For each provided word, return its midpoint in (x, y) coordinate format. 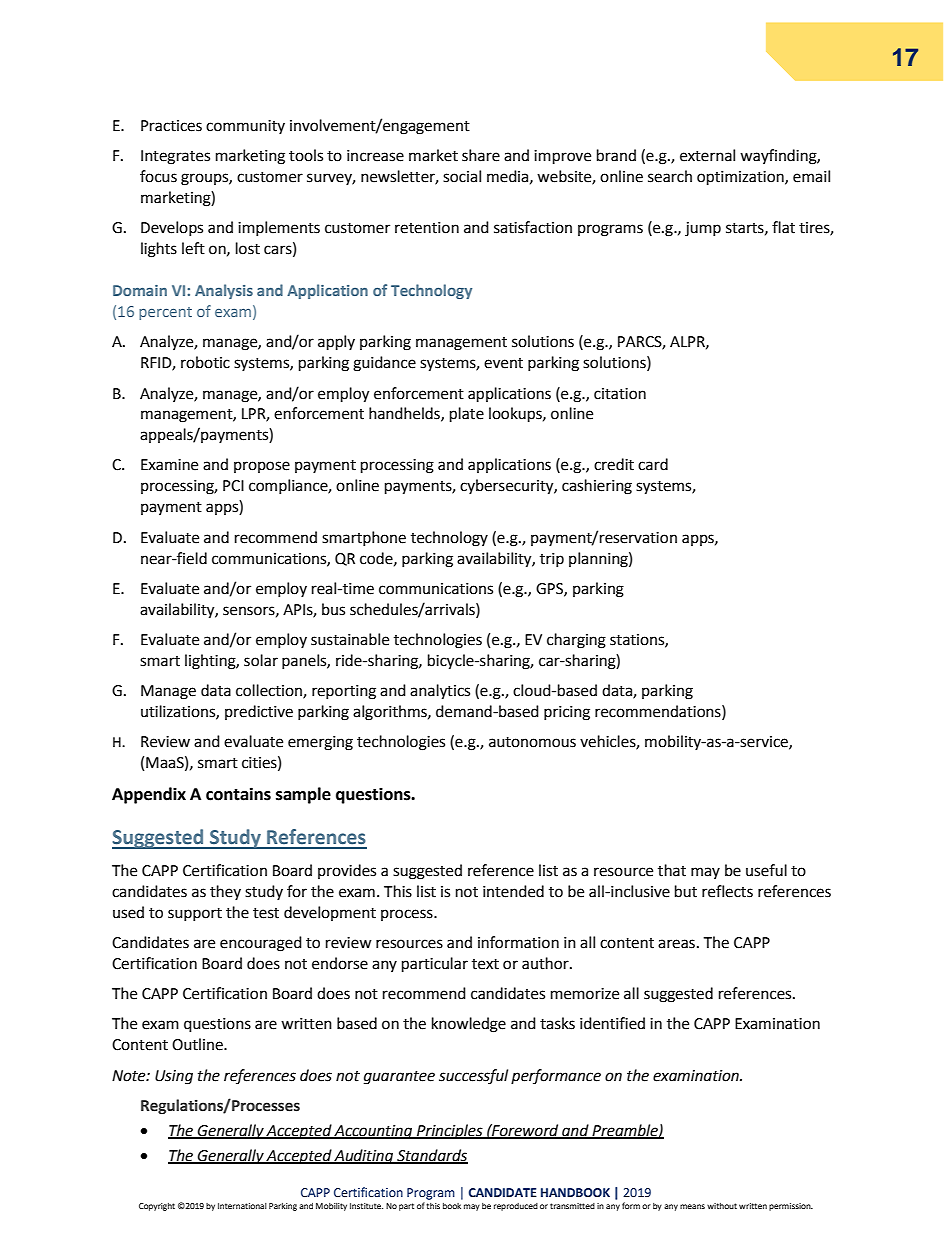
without (722, 1206)
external (707, 155)
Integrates (175, 157)
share (481, 155)
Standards (431, 1156)
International (242, 1206)
